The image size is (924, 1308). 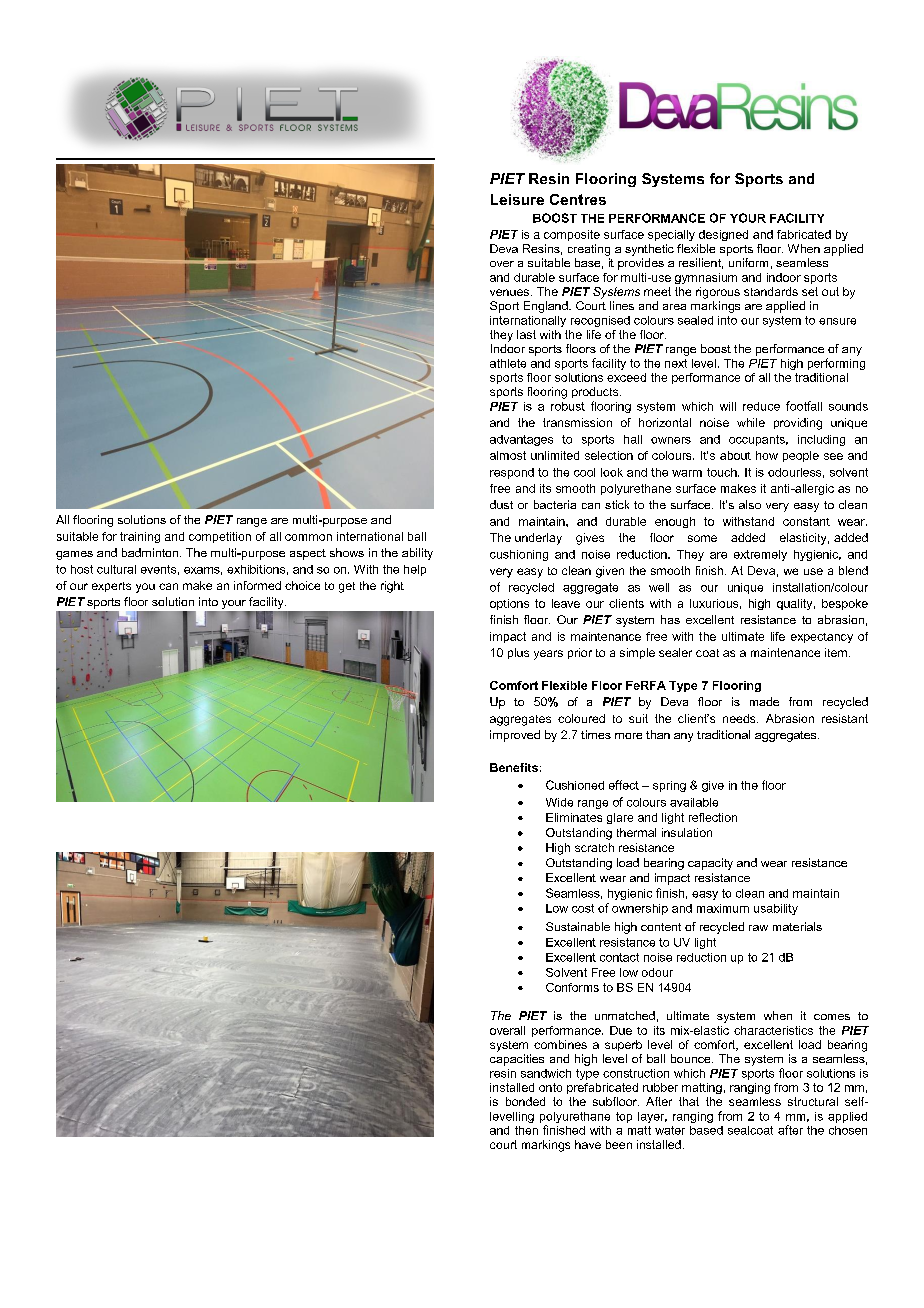 I want to click on experts, so click(x=111, y=587).
